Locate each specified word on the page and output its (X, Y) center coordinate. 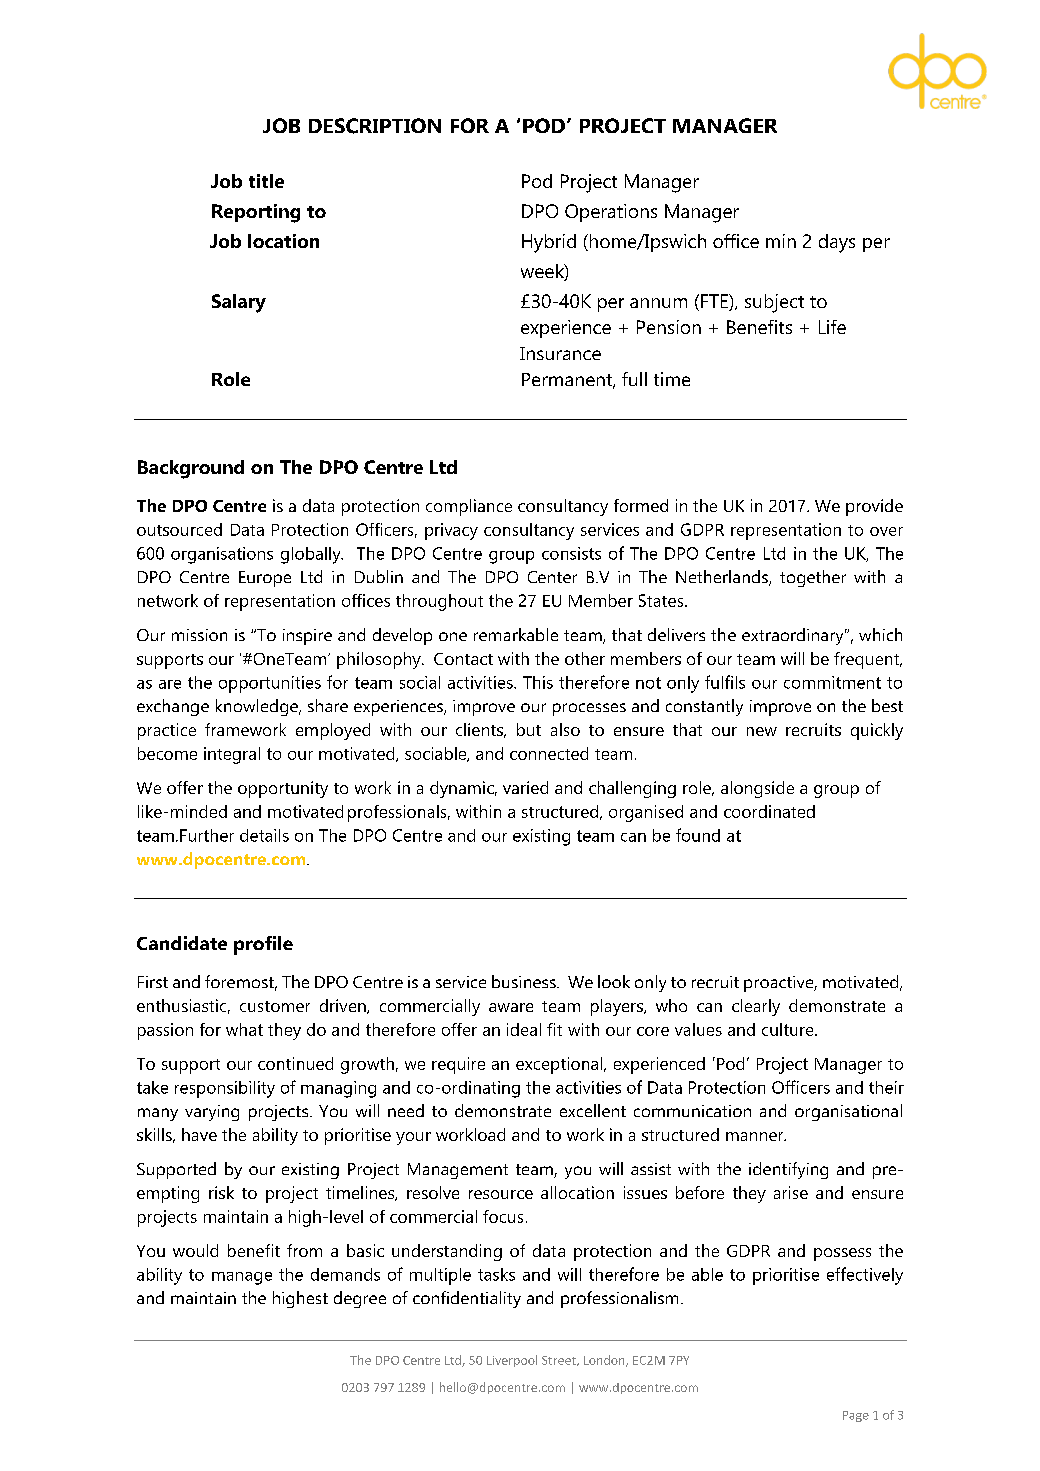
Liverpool (512, 1361)
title (266, 181)
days (837, 243)
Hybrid (549, 243)
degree (360, 1299)
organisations (222, 555)
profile (263, 945)
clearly (756, 1007)
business (525, 981)
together (813, 578)
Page (856, 1416)
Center (552, 577)
